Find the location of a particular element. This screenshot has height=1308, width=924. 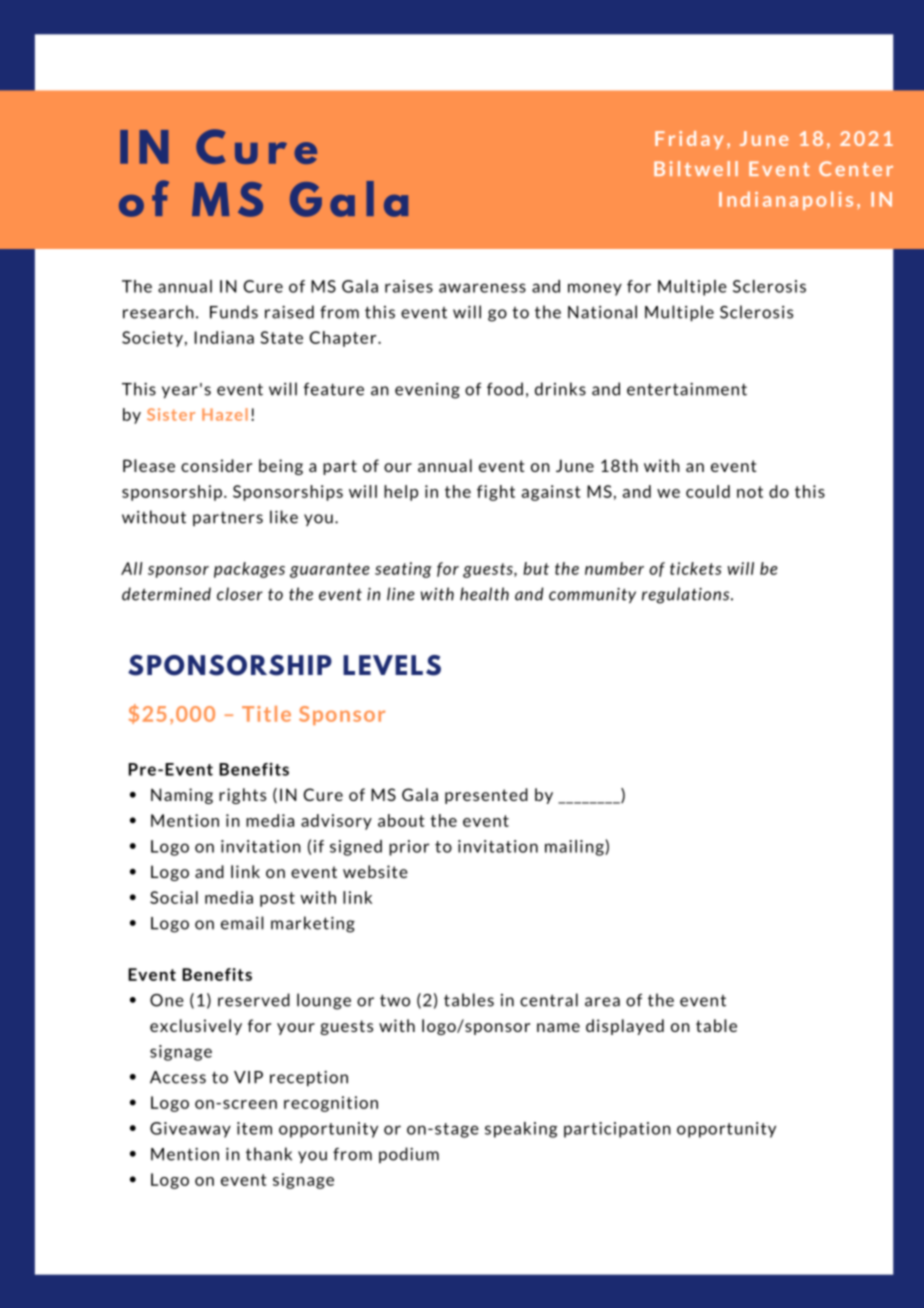

awareness is located at coordinates (482, 288).
